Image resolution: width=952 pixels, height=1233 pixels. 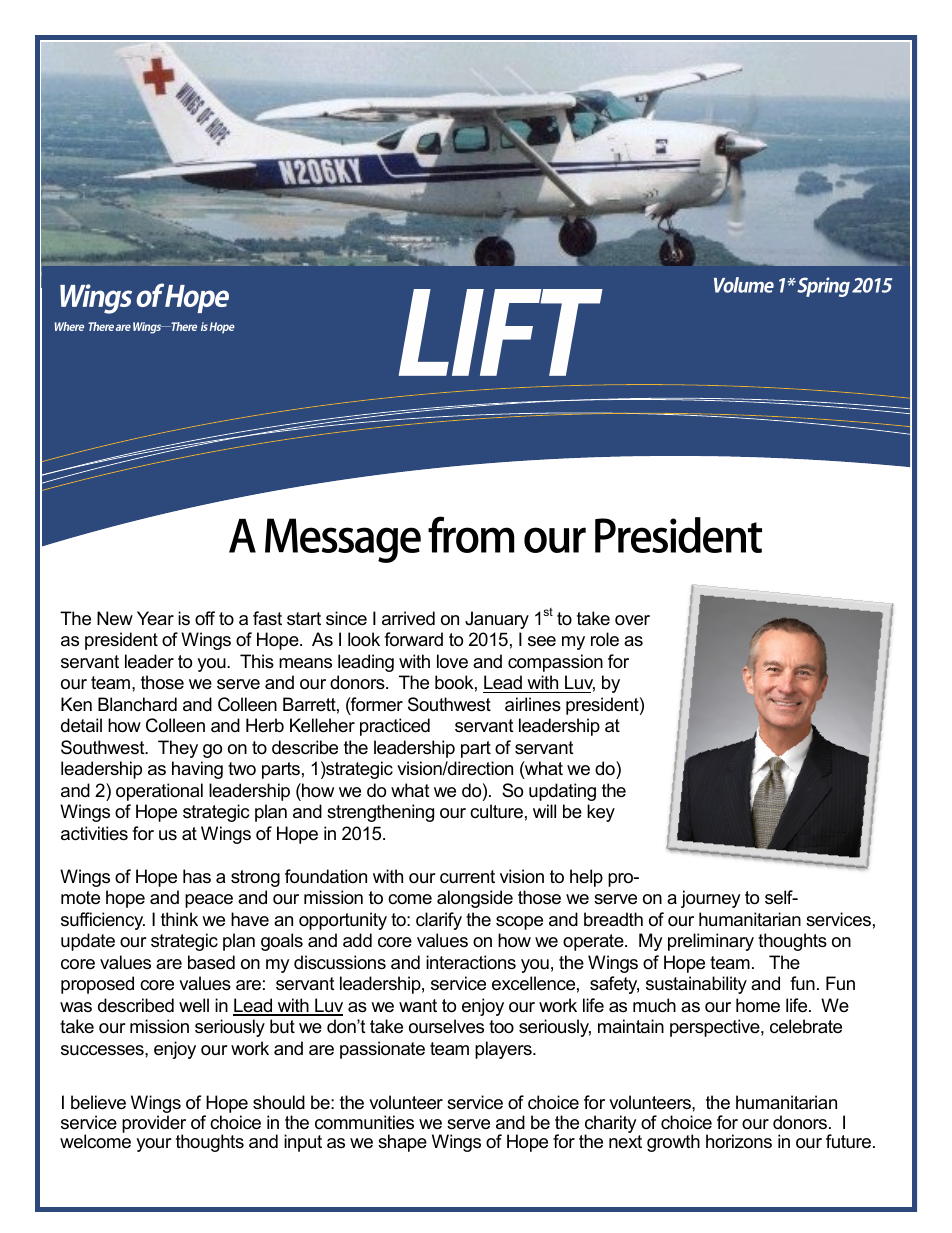 What do you see at coordinates (211, 962) in the screenshot?
I see `based` at bounding box center [211, 962].
